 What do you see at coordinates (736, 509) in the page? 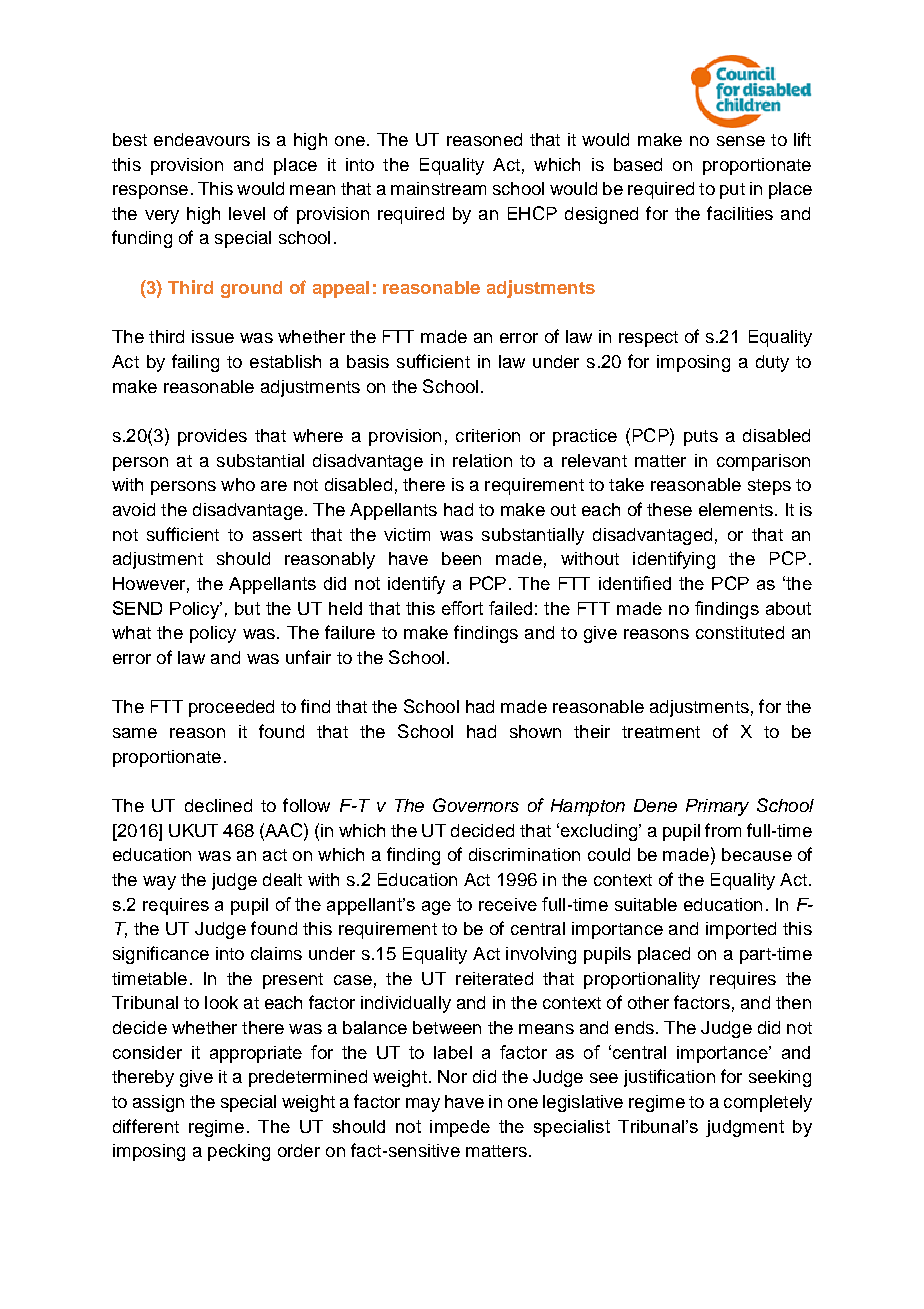
I see `elements` at bounding box center [736, 509].
